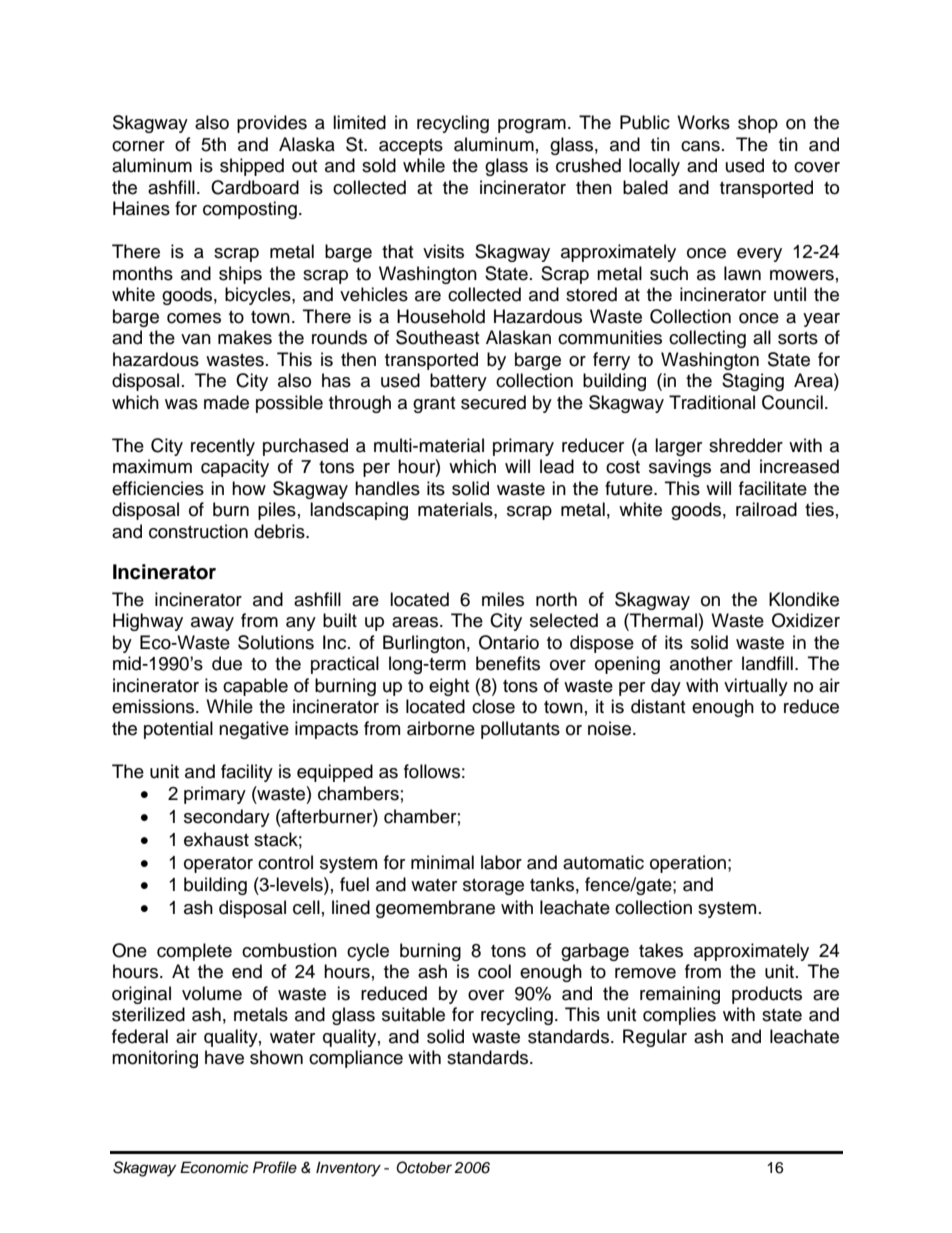 The image size is (952, 1233). Describe the element at coordinates (509, 642) in the page. I see `Ontario` at that location.
